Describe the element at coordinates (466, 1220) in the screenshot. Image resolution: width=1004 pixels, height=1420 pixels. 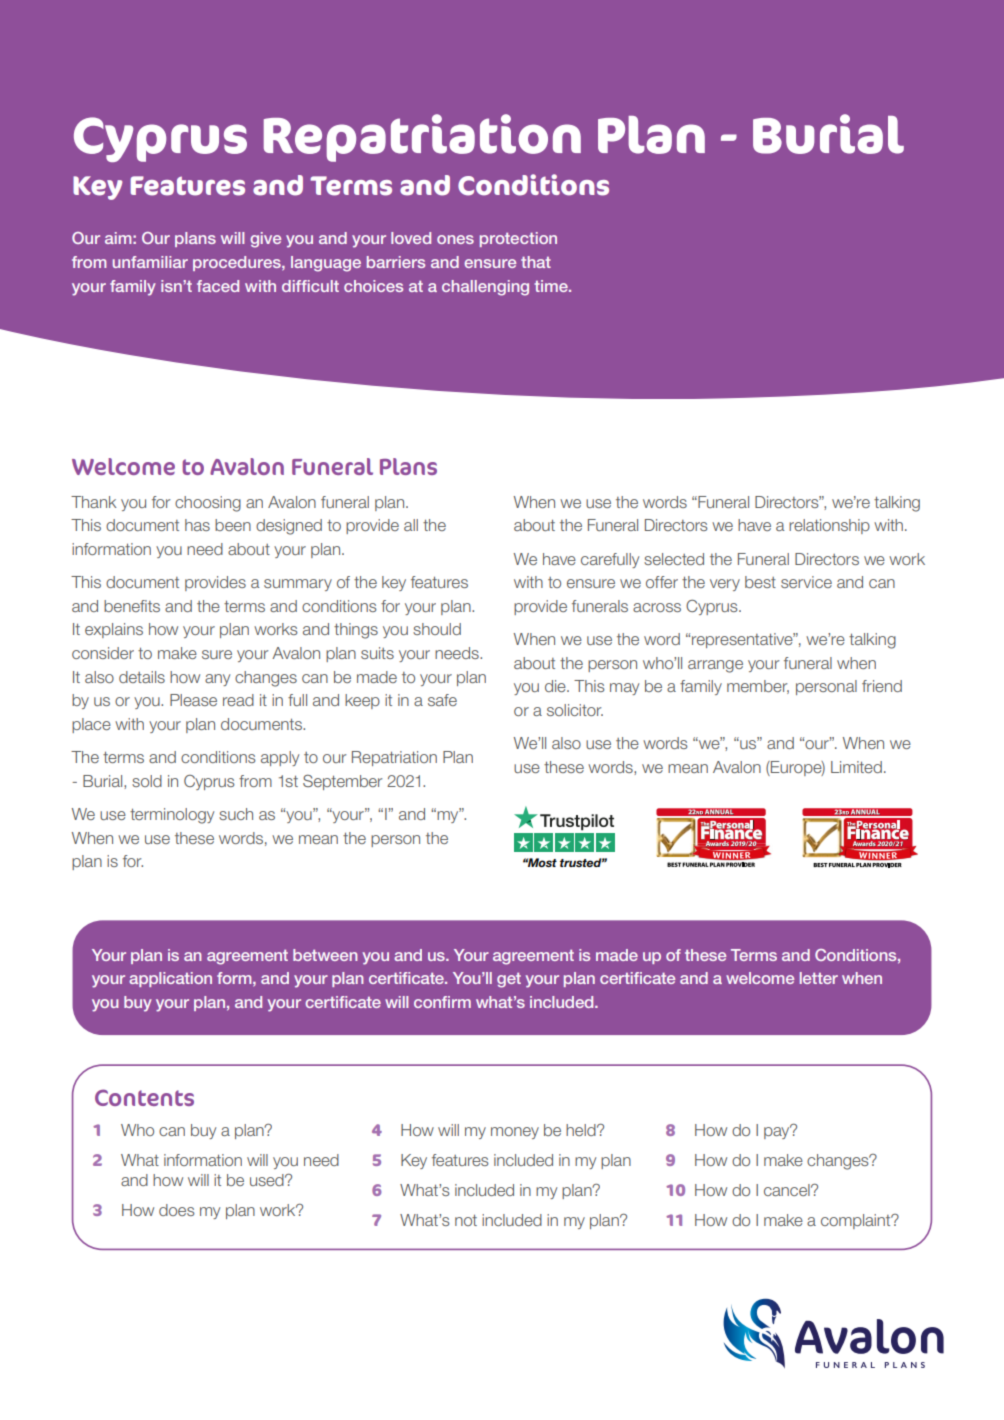
I see `not` at that location.
